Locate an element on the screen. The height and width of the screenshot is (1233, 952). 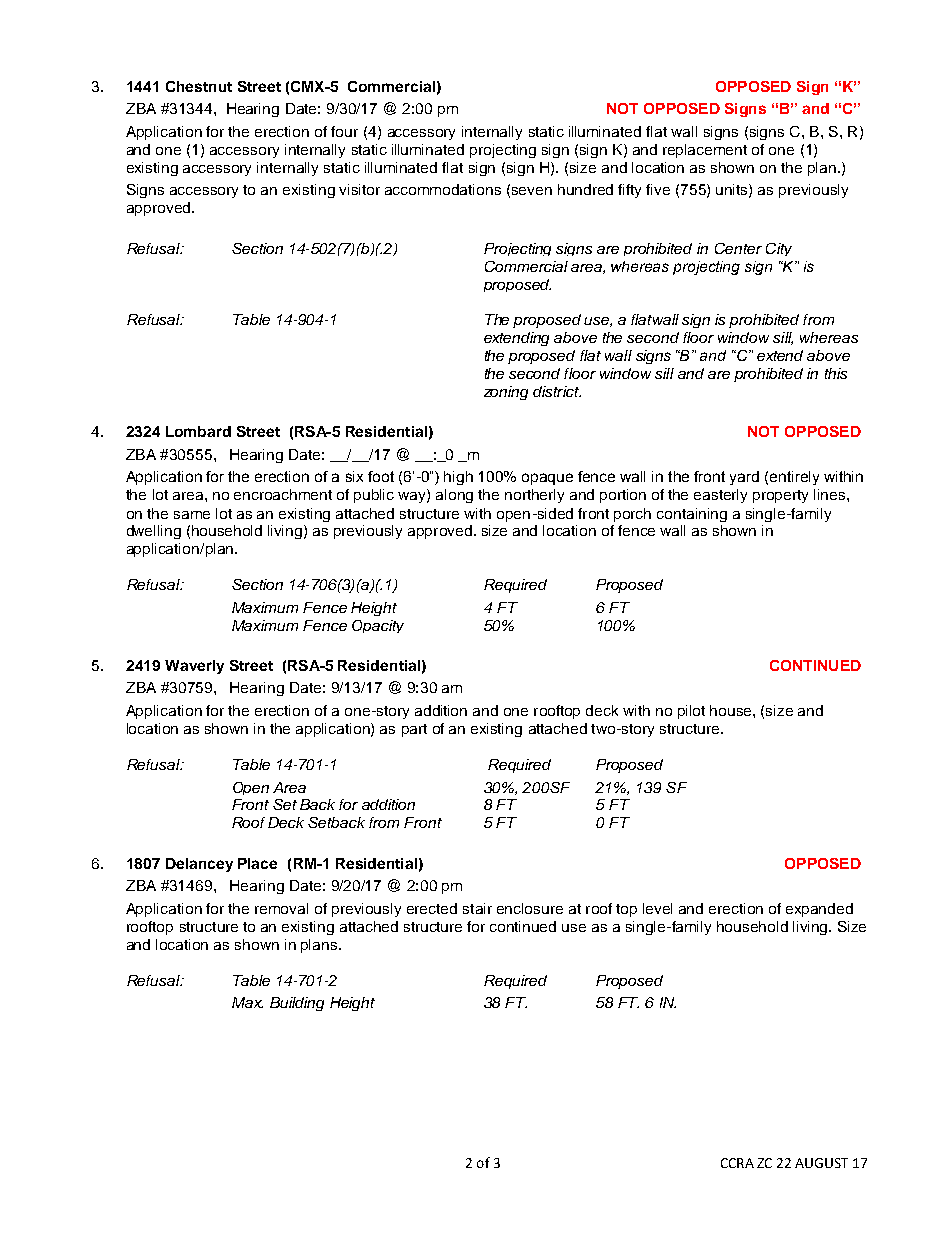
four is located at coordinates (344, 131).
